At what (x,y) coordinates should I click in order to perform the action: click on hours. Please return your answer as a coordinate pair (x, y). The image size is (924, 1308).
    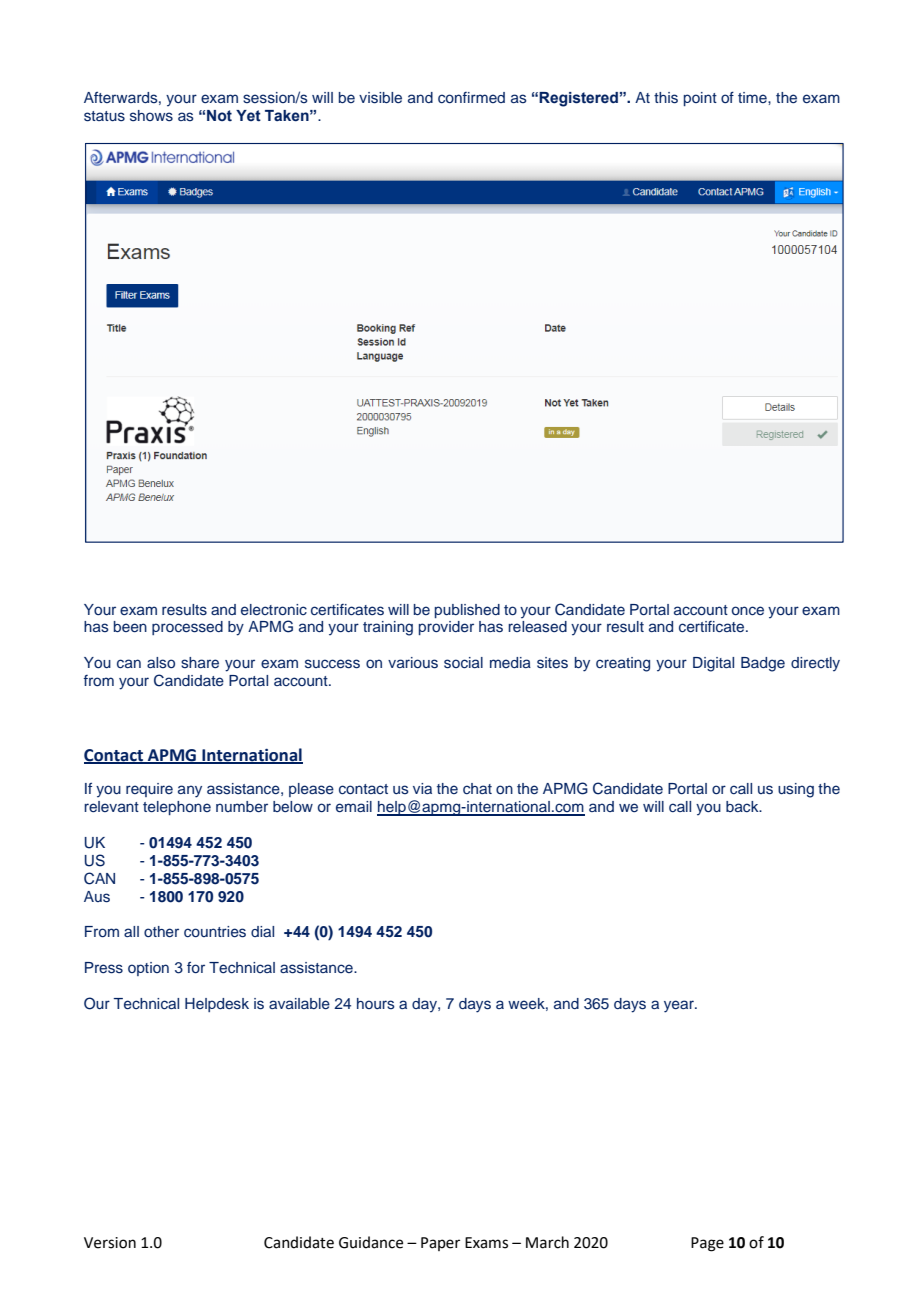
    Looking at the image, I should click on (376, 1003).
